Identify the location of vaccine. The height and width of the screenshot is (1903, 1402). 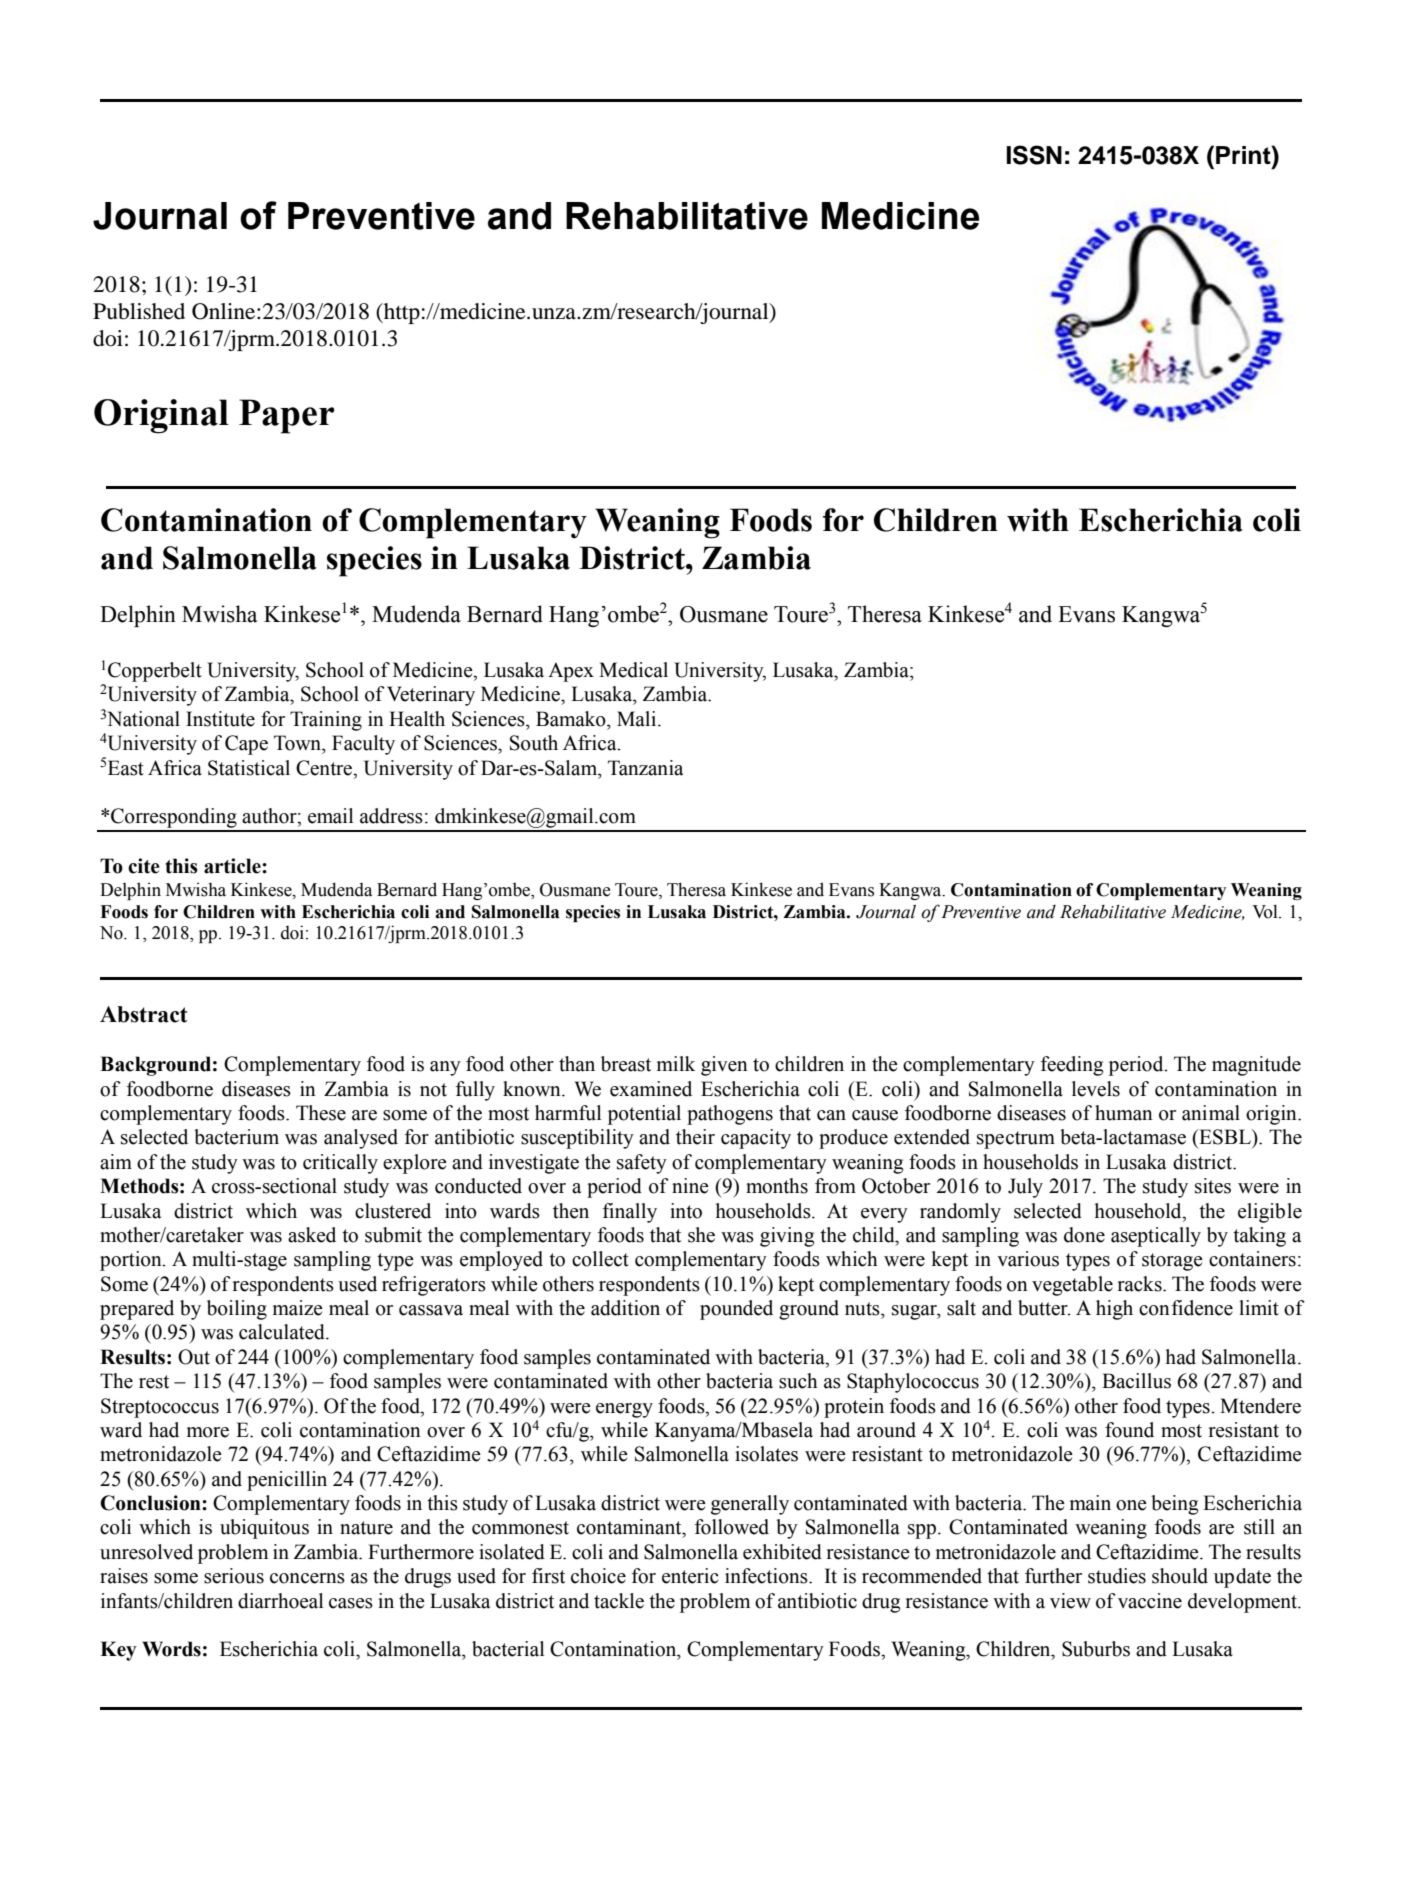
(1150, 1601).
